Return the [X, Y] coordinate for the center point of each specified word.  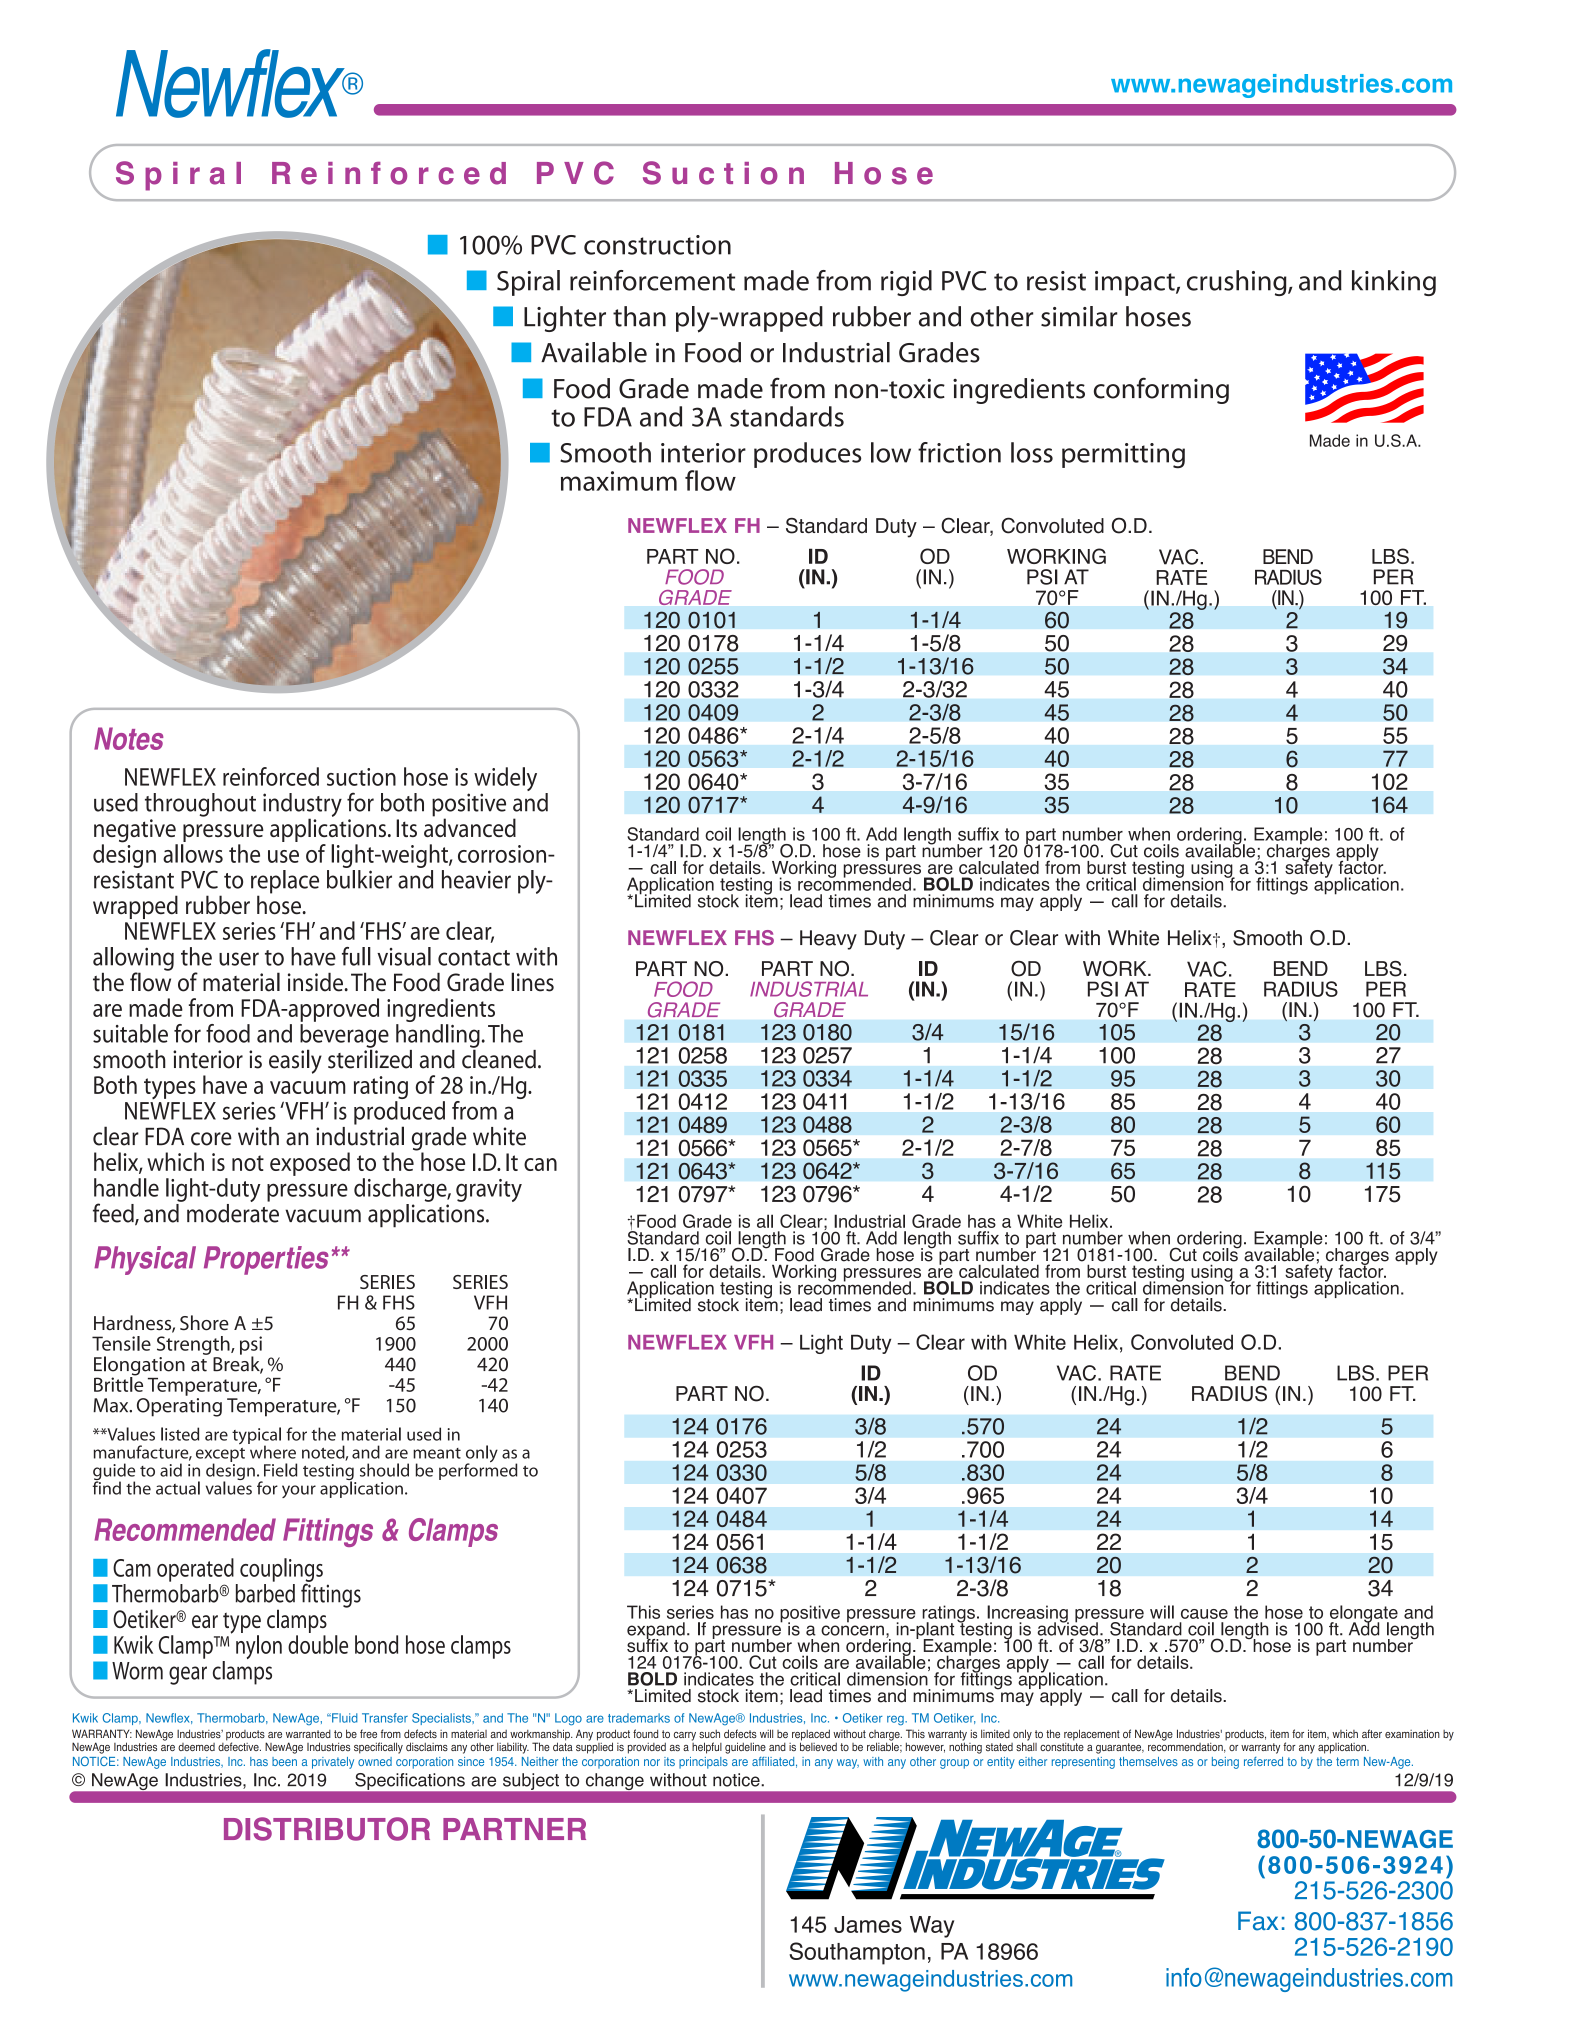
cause [1204, 1614]
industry [302, 806]
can [540, 1164]
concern [852, 1630]
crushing [1238, 283]
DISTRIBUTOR [327, 1829]
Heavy [828, 940]
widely [505, 780]
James [868, 1924]
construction [657, 245]
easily [295, 1061]
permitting [1123, 456]
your [299, 1491]
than [639, 316]
